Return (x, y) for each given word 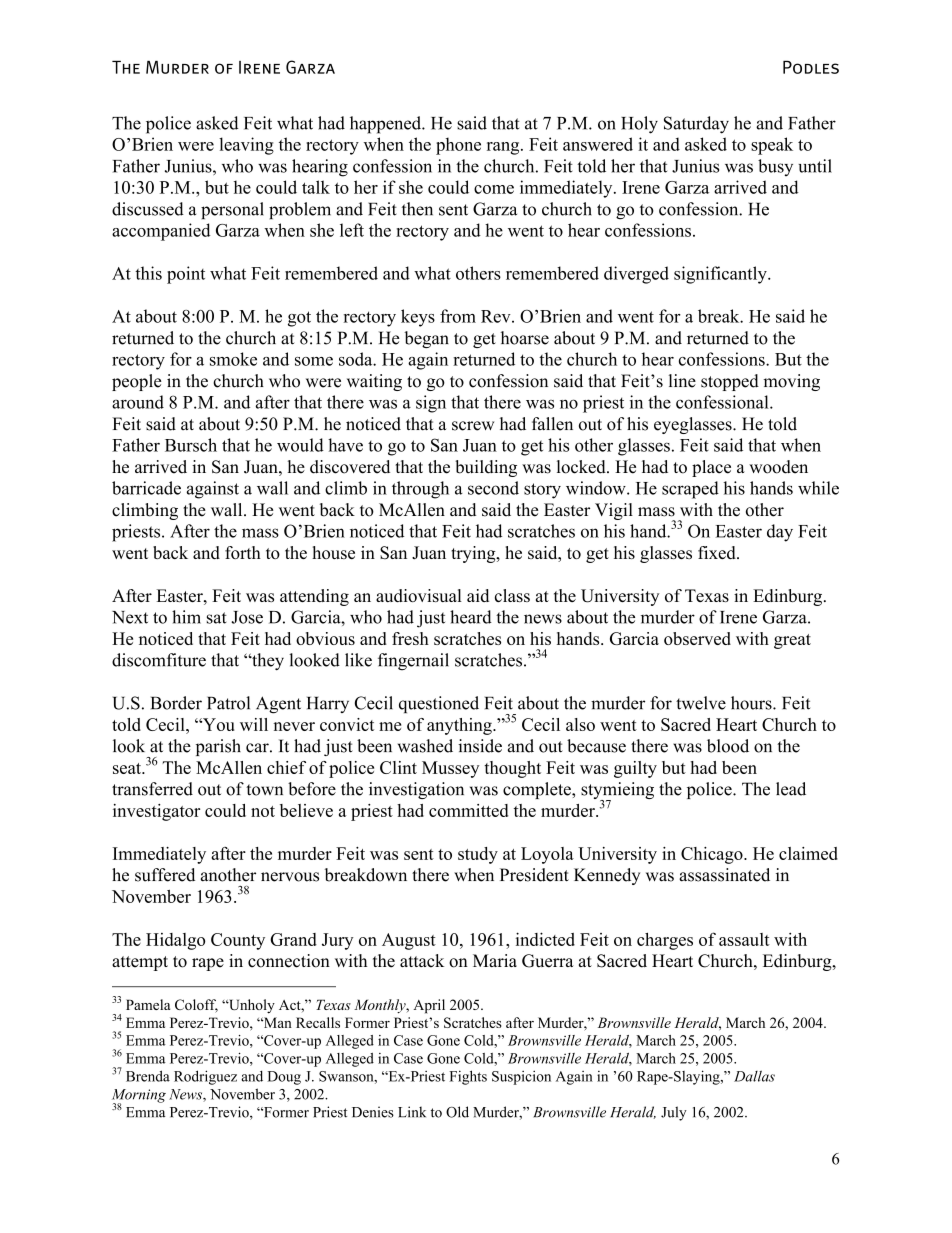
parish (218, 747)
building (486, 468)
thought (512, 769)
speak (772, 146)
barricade (146, 488)
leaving (246, 146)
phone (458, 146)
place (711, 468)
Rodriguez (205, 1077)
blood (728, 746)
